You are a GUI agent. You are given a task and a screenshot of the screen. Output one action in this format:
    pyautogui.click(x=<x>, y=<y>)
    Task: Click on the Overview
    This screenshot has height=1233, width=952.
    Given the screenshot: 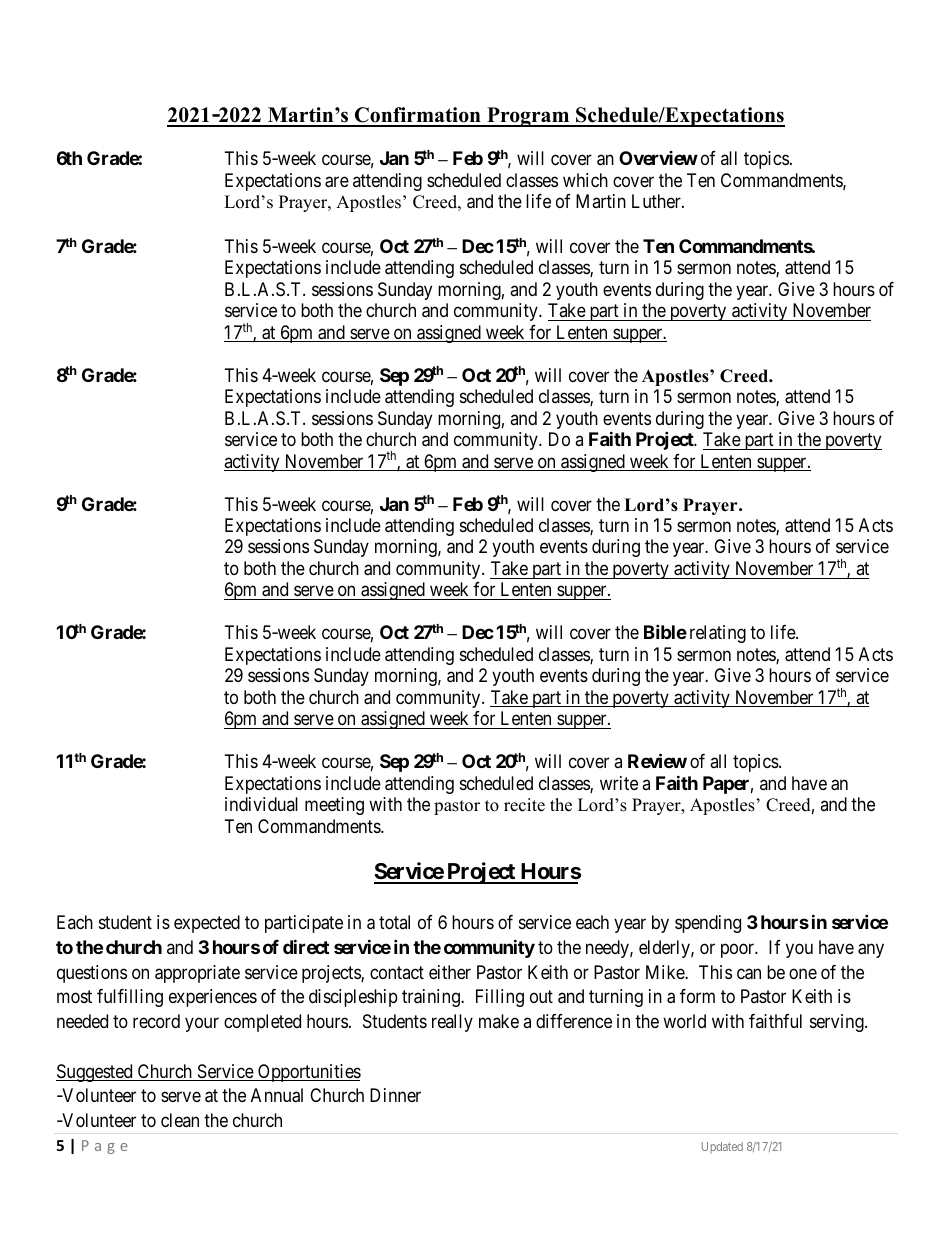 What is the action you would take?
    pyautogui.click(x=658, y=158)
